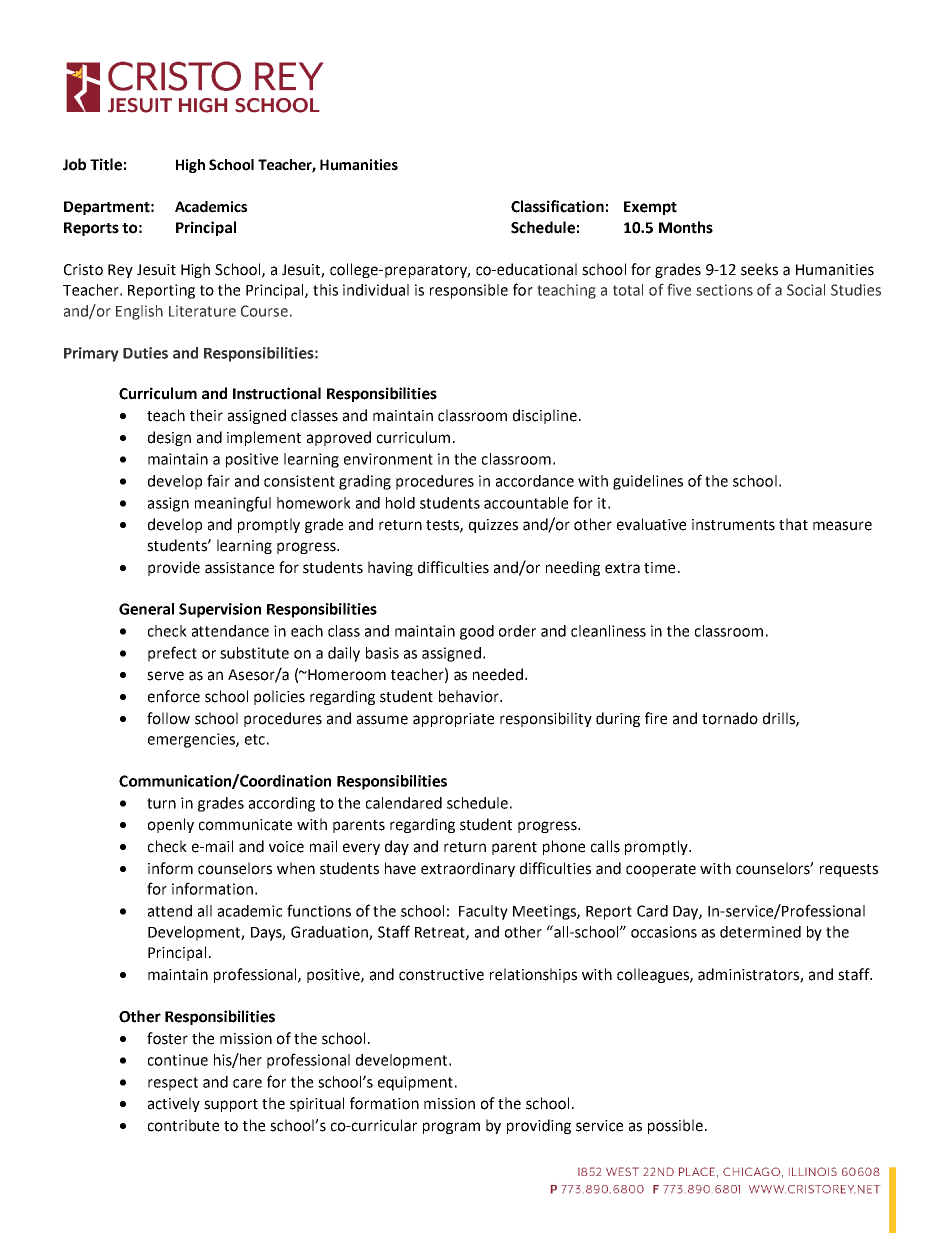  Describe the element at coordinates (172, 654) in the screenshot. I see `prefect` at that location.
